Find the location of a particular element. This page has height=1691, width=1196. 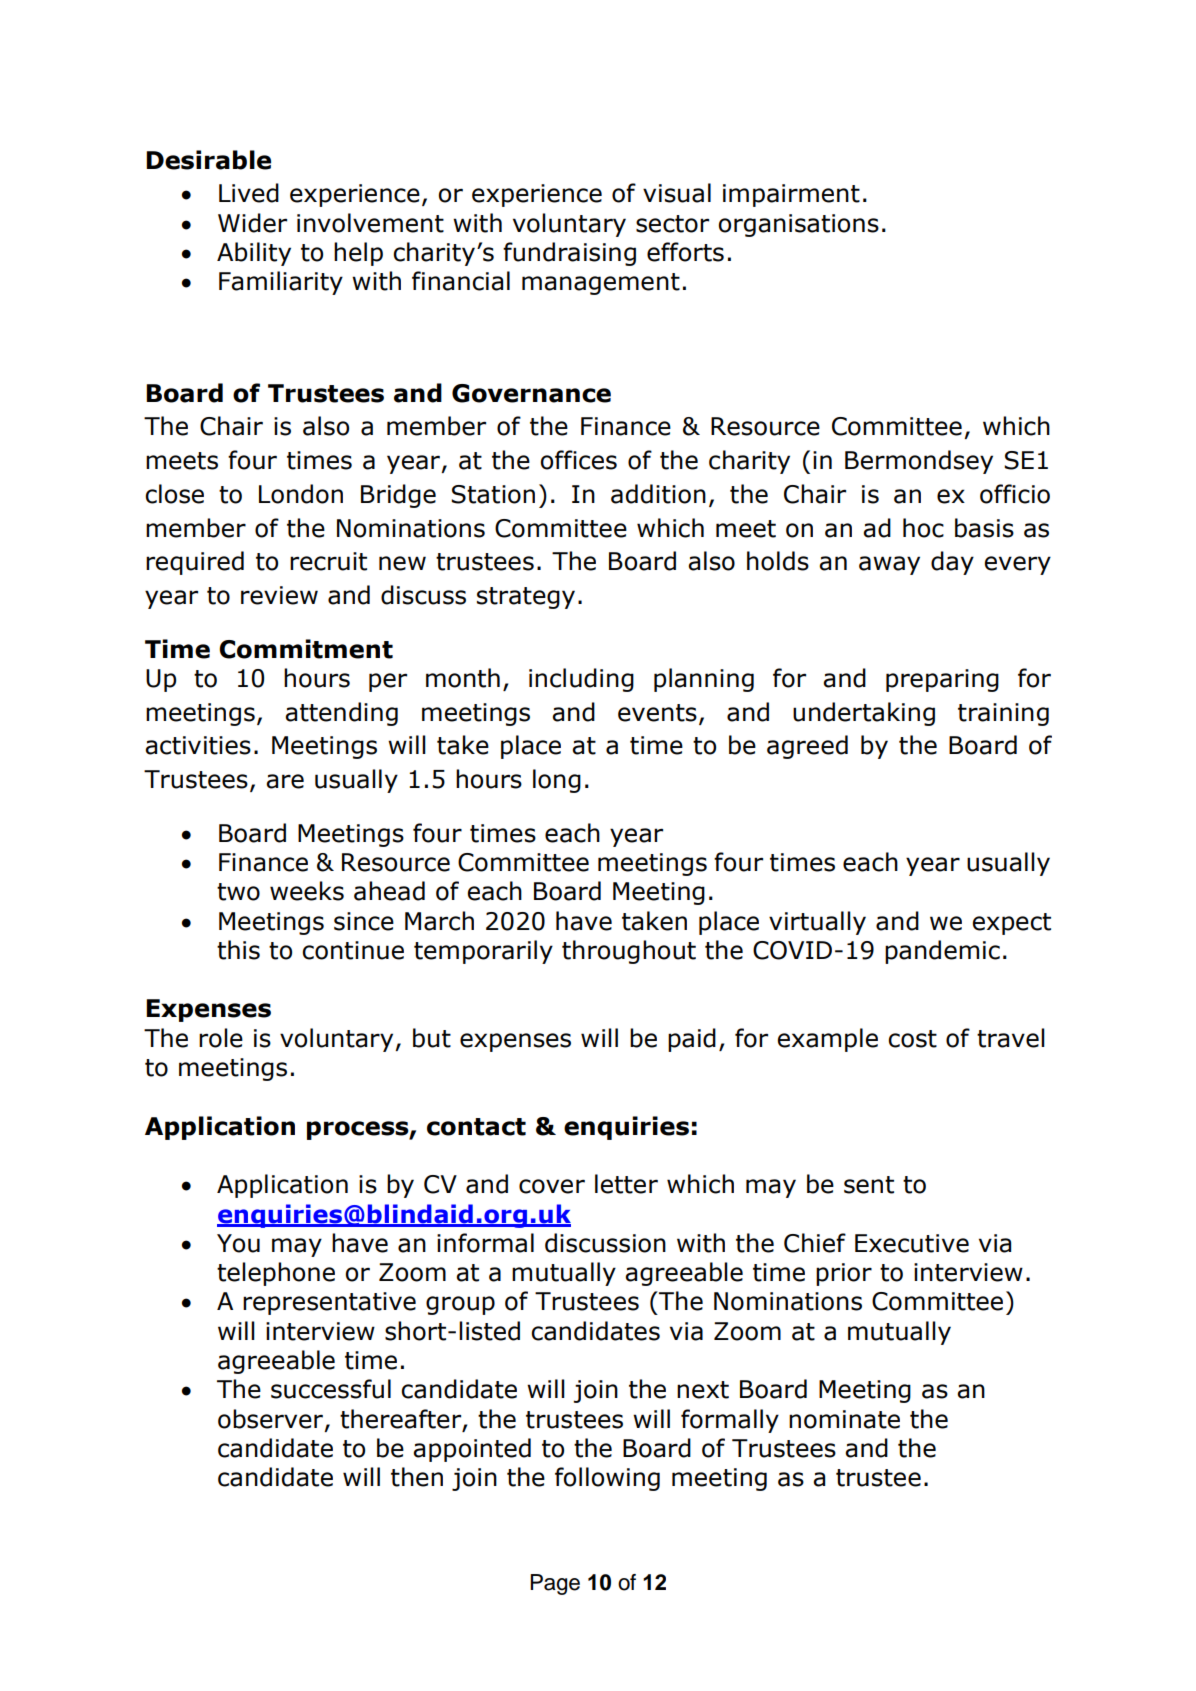

Page is located at coordinates (555, 1584).
